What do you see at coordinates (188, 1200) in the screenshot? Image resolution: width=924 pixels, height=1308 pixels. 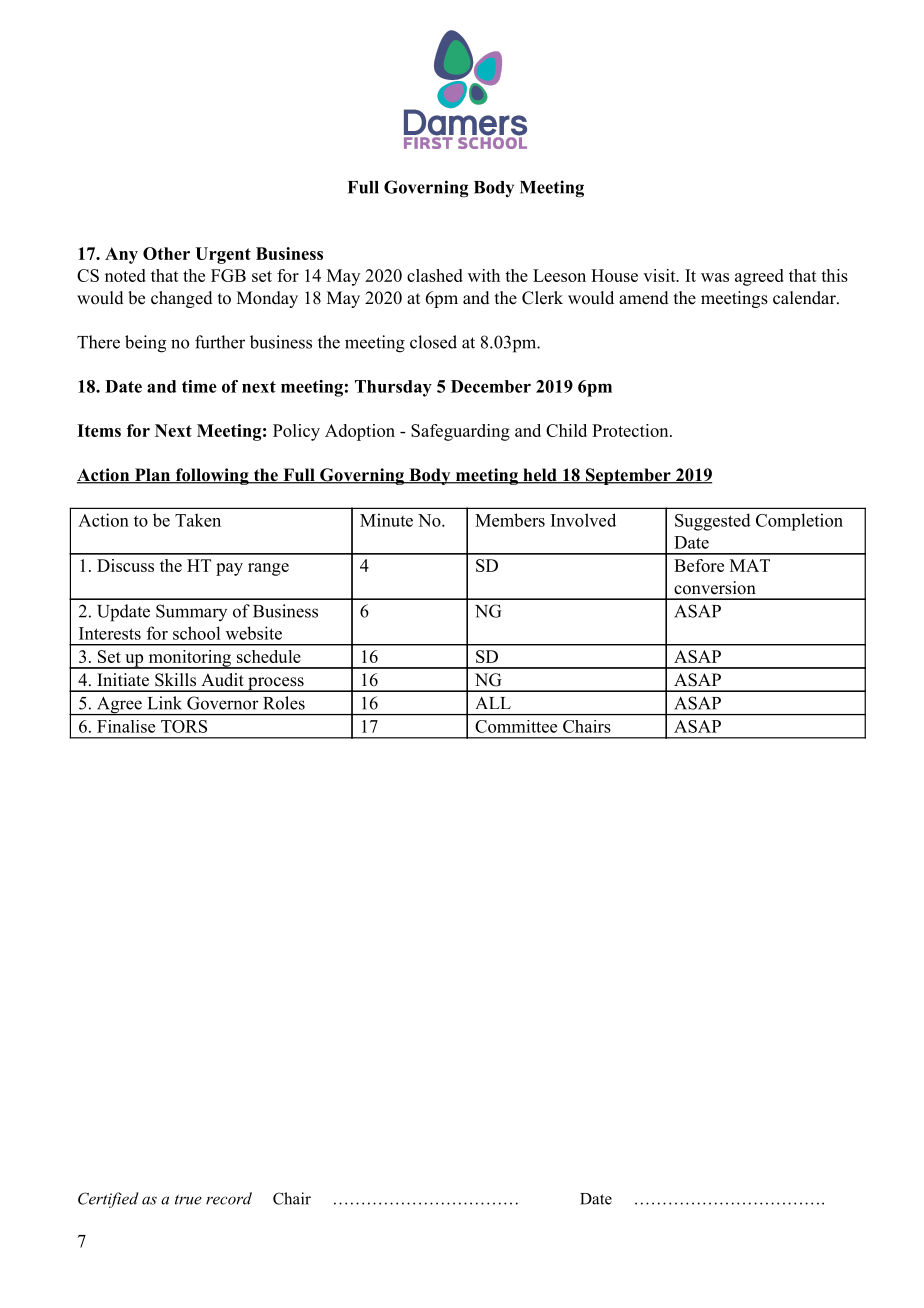 I see `true` at bounding box center [188, 1200].
